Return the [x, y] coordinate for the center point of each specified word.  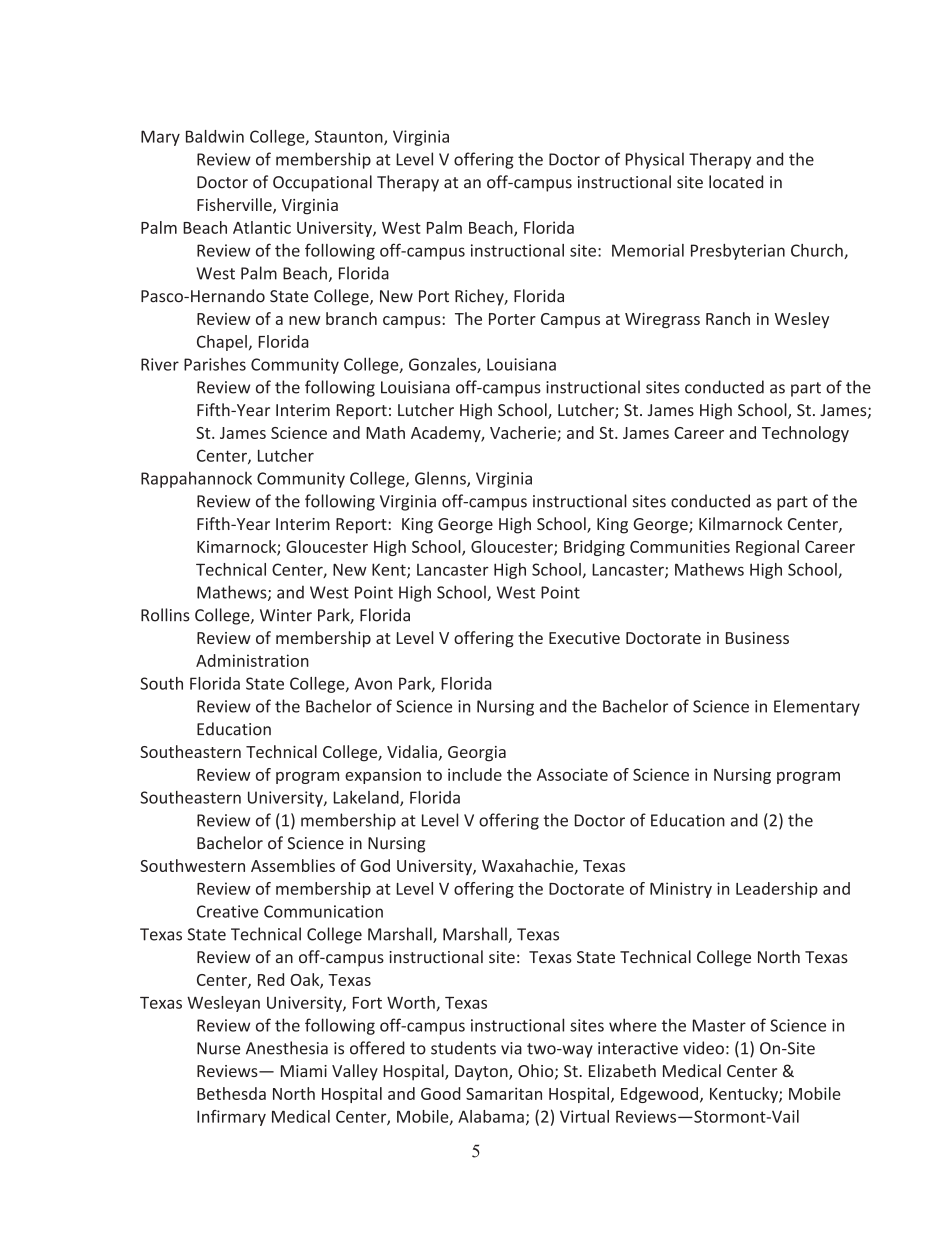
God [375, 865]
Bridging [594, 548]
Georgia [477, 754]
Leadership [777, 890]
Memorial [648, 250]
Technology [805, 434]
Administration [252, 660]
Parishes [215, 364]
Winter [286, 615]
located [736, 182]
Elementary [817, 707]
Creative [227, 911]
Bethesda [231, 1093]
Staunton [350, 137]
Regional [767, 548]
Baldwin [215, 136]
